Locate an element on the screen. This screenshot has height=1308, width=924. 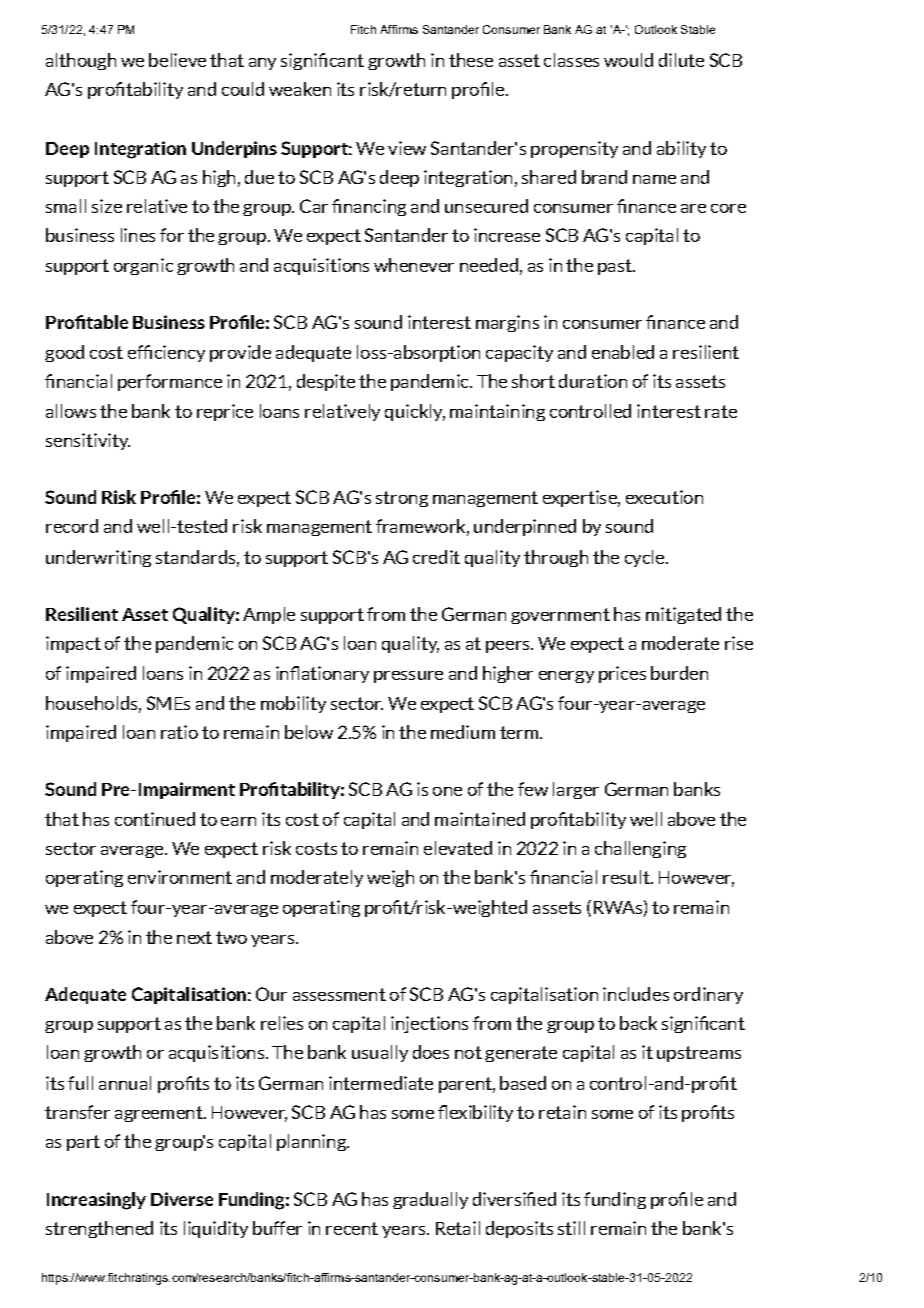
view is located at coordinates (407, 148).
